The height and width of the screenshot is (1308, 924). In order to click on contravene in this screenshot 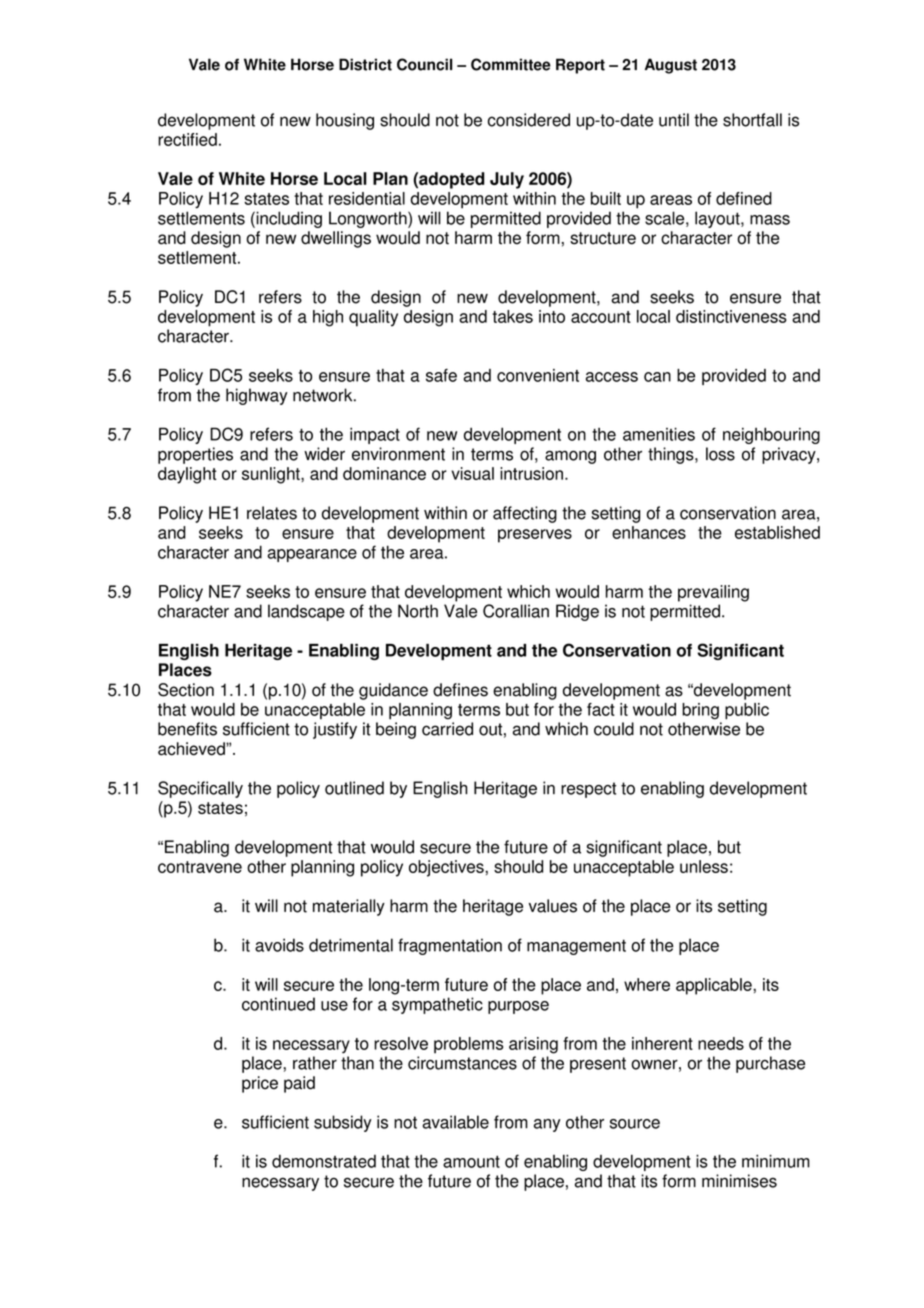, I will do `click(200, 867)`.
